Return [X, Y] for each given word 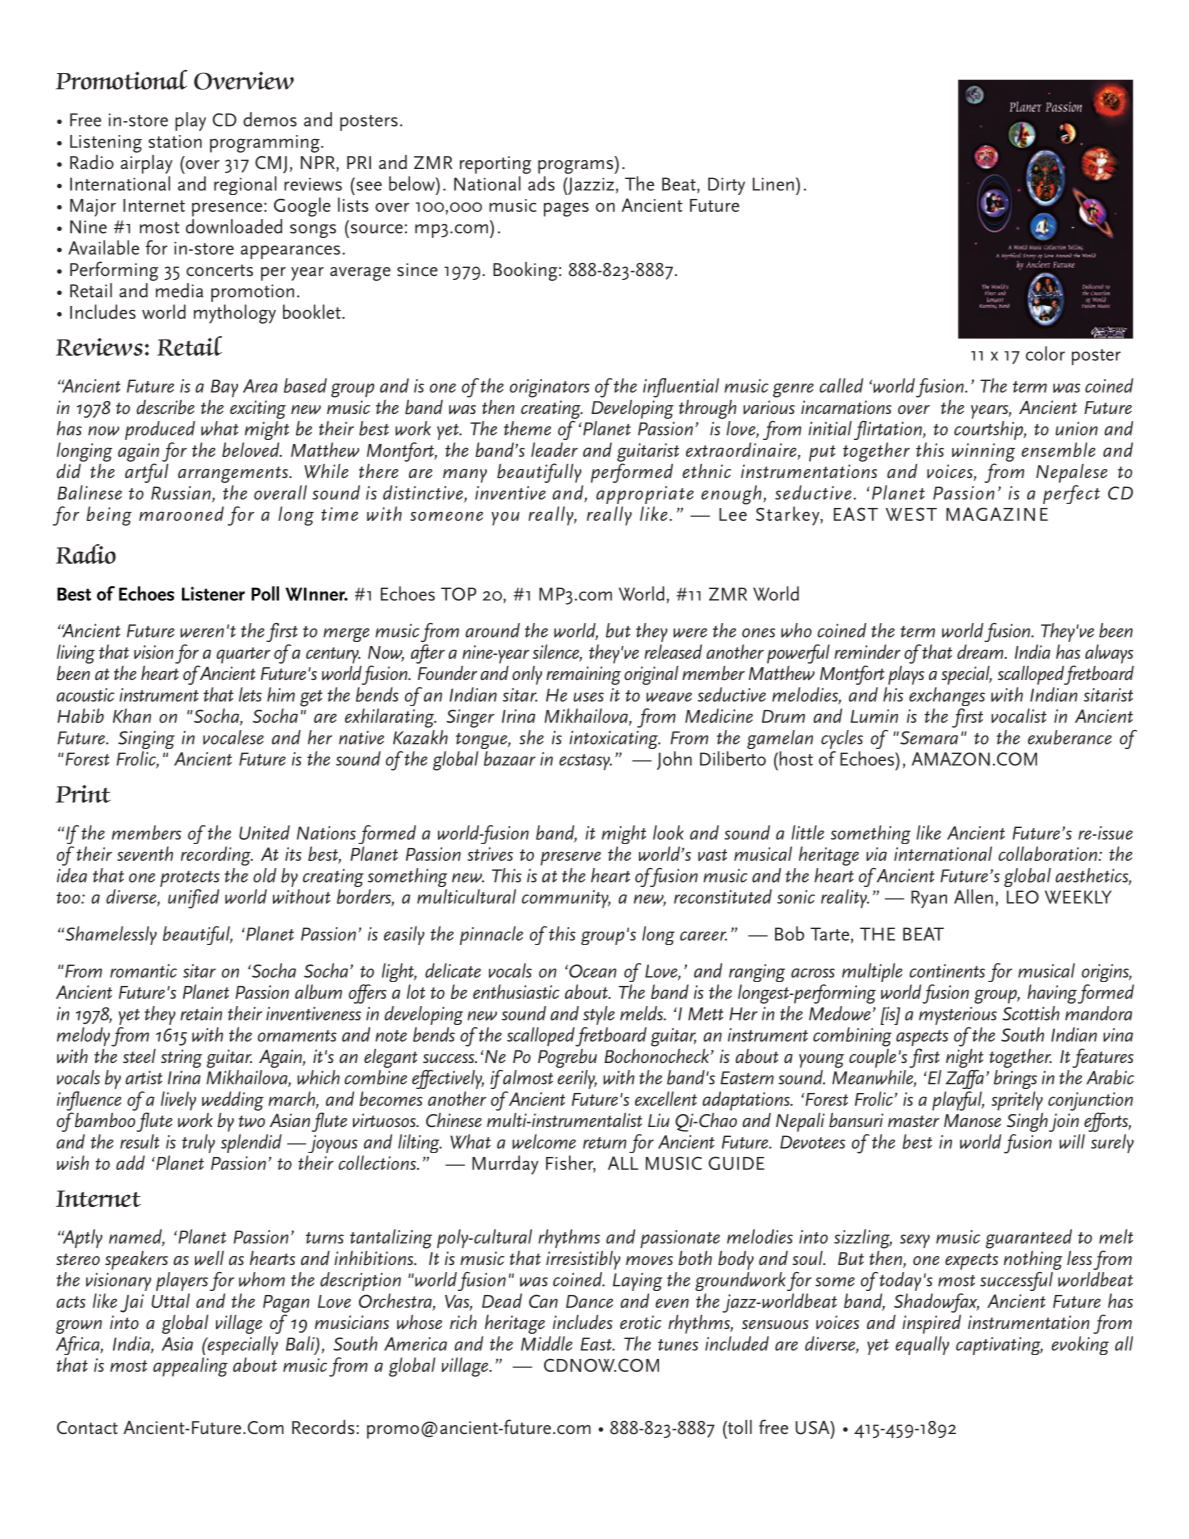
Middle [546, 1343]
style [599, 1015]
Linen [773, 184]
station [175, 141]
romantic [143, 971]
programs [576, 167]
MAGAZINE [997, 514]
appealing [190, 1367]
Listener [213, 593]
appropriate [645, 495]
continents [947, 971]
